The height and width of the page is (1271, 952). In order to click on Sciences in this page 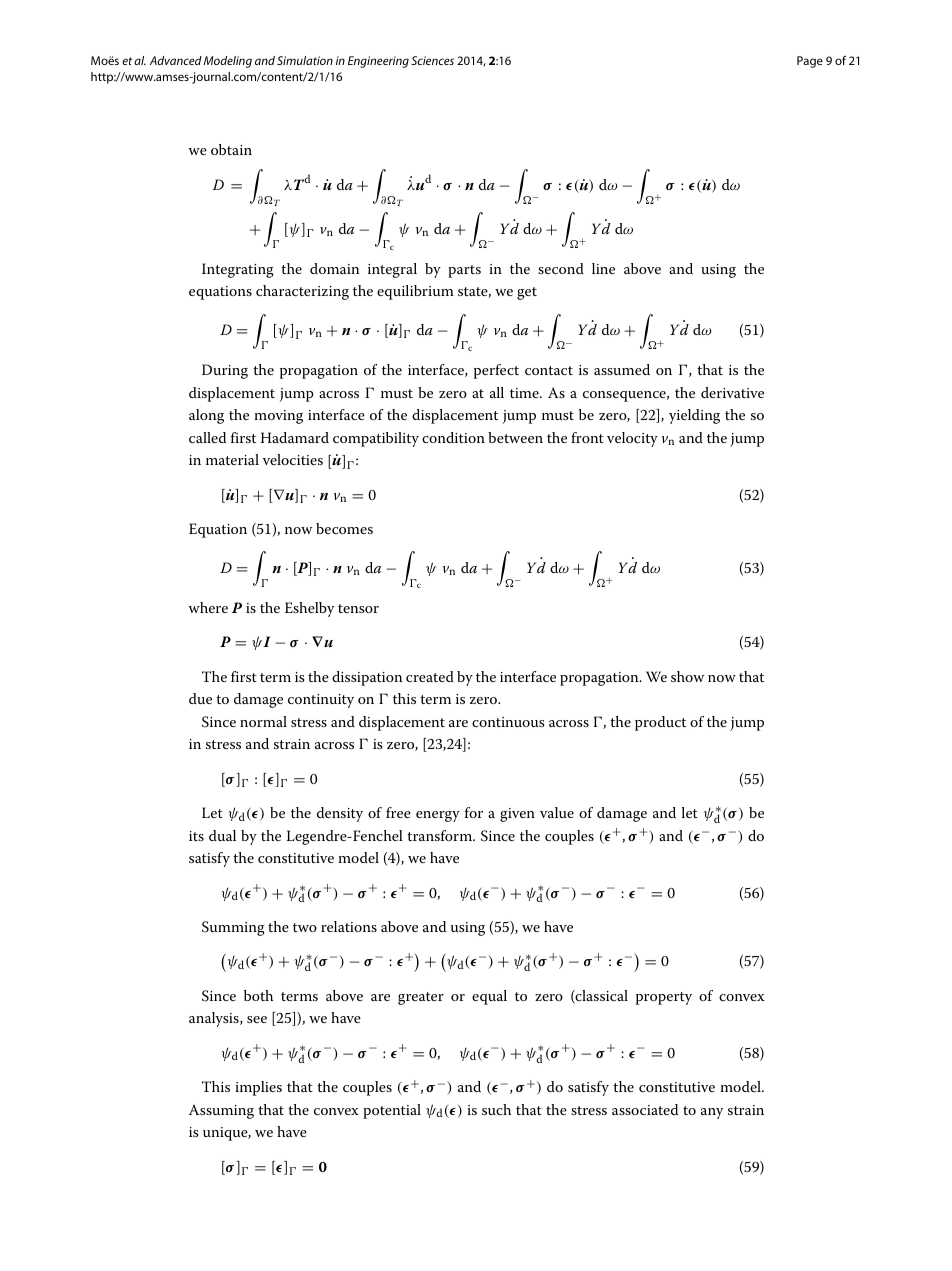, I will do `click(432, 60)`.
